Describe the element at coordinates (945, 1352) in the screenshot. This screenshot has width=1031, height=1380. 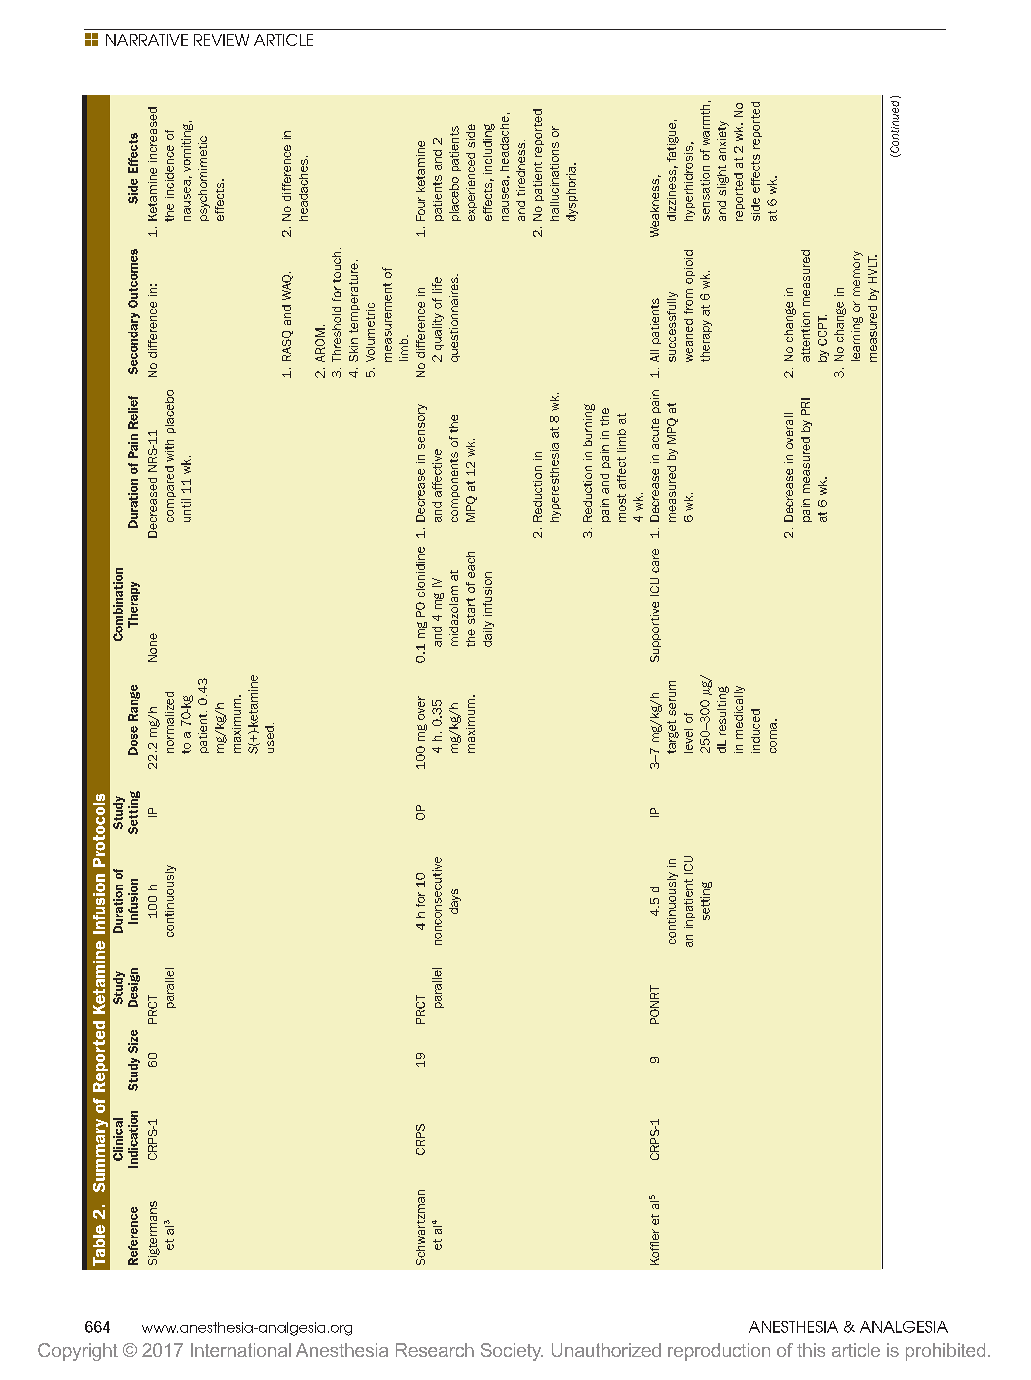
I see `prohibited` at that location.
